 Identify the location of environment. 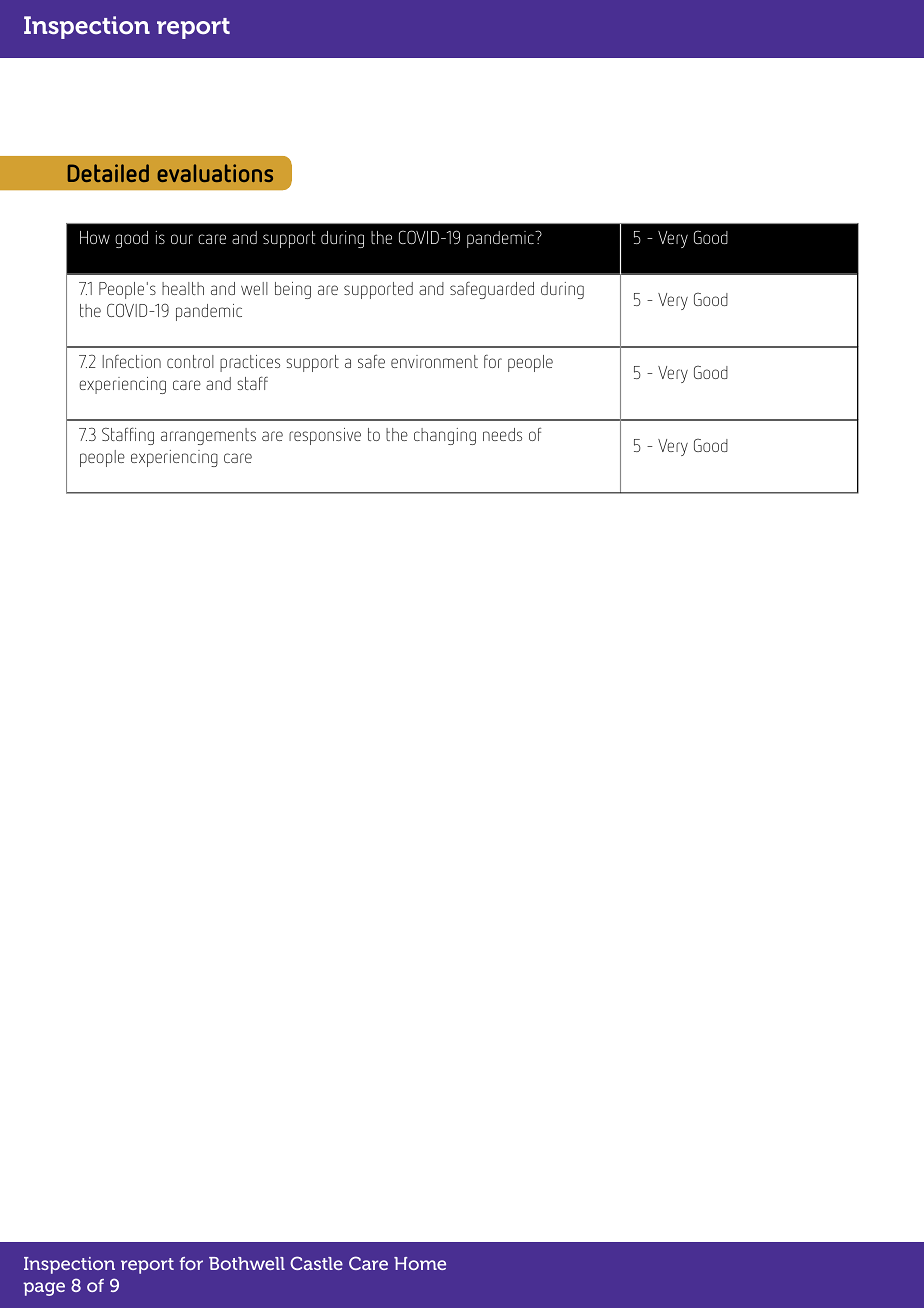
(434, 361).
